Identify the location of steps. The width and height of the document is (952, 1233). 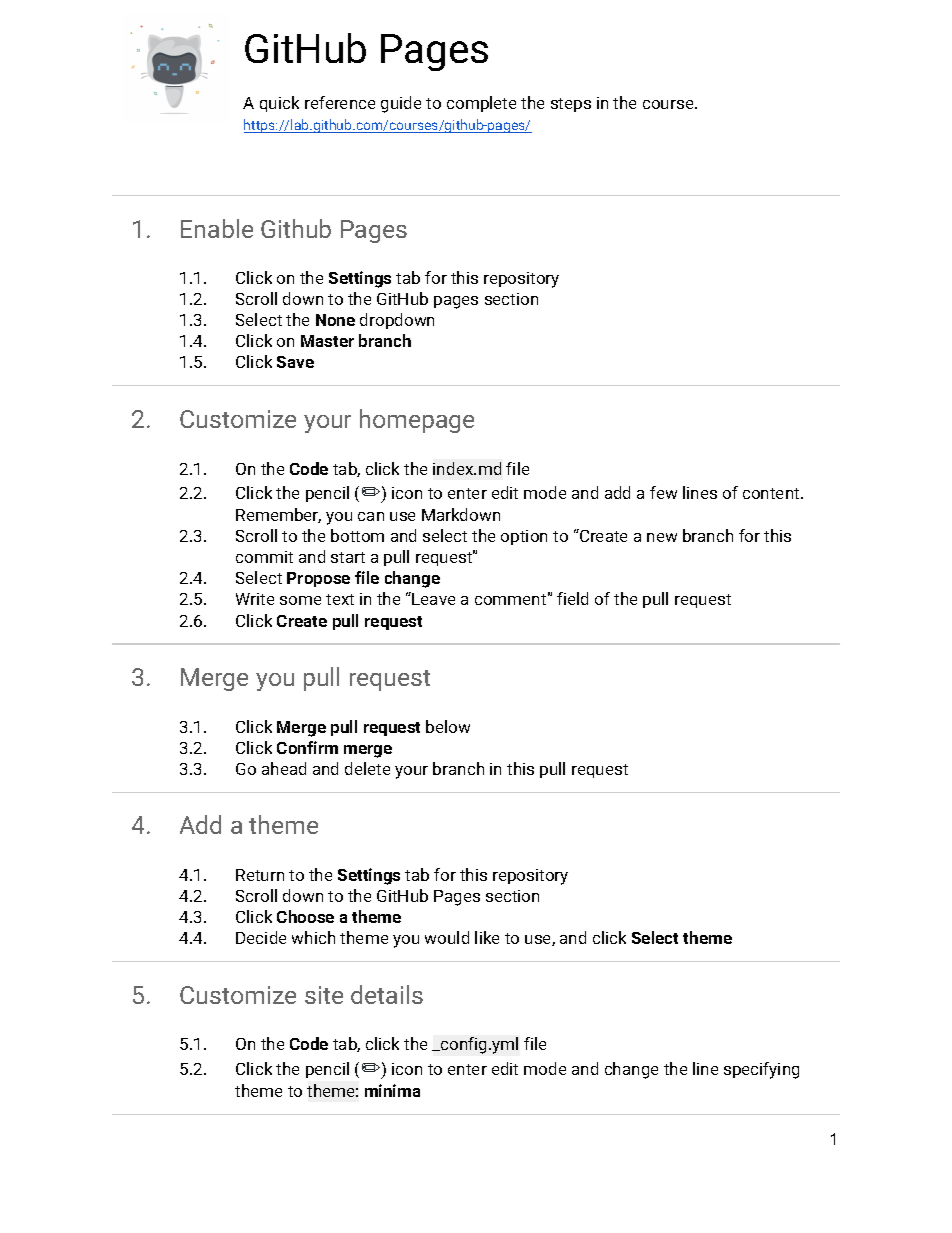
(571, 105).
